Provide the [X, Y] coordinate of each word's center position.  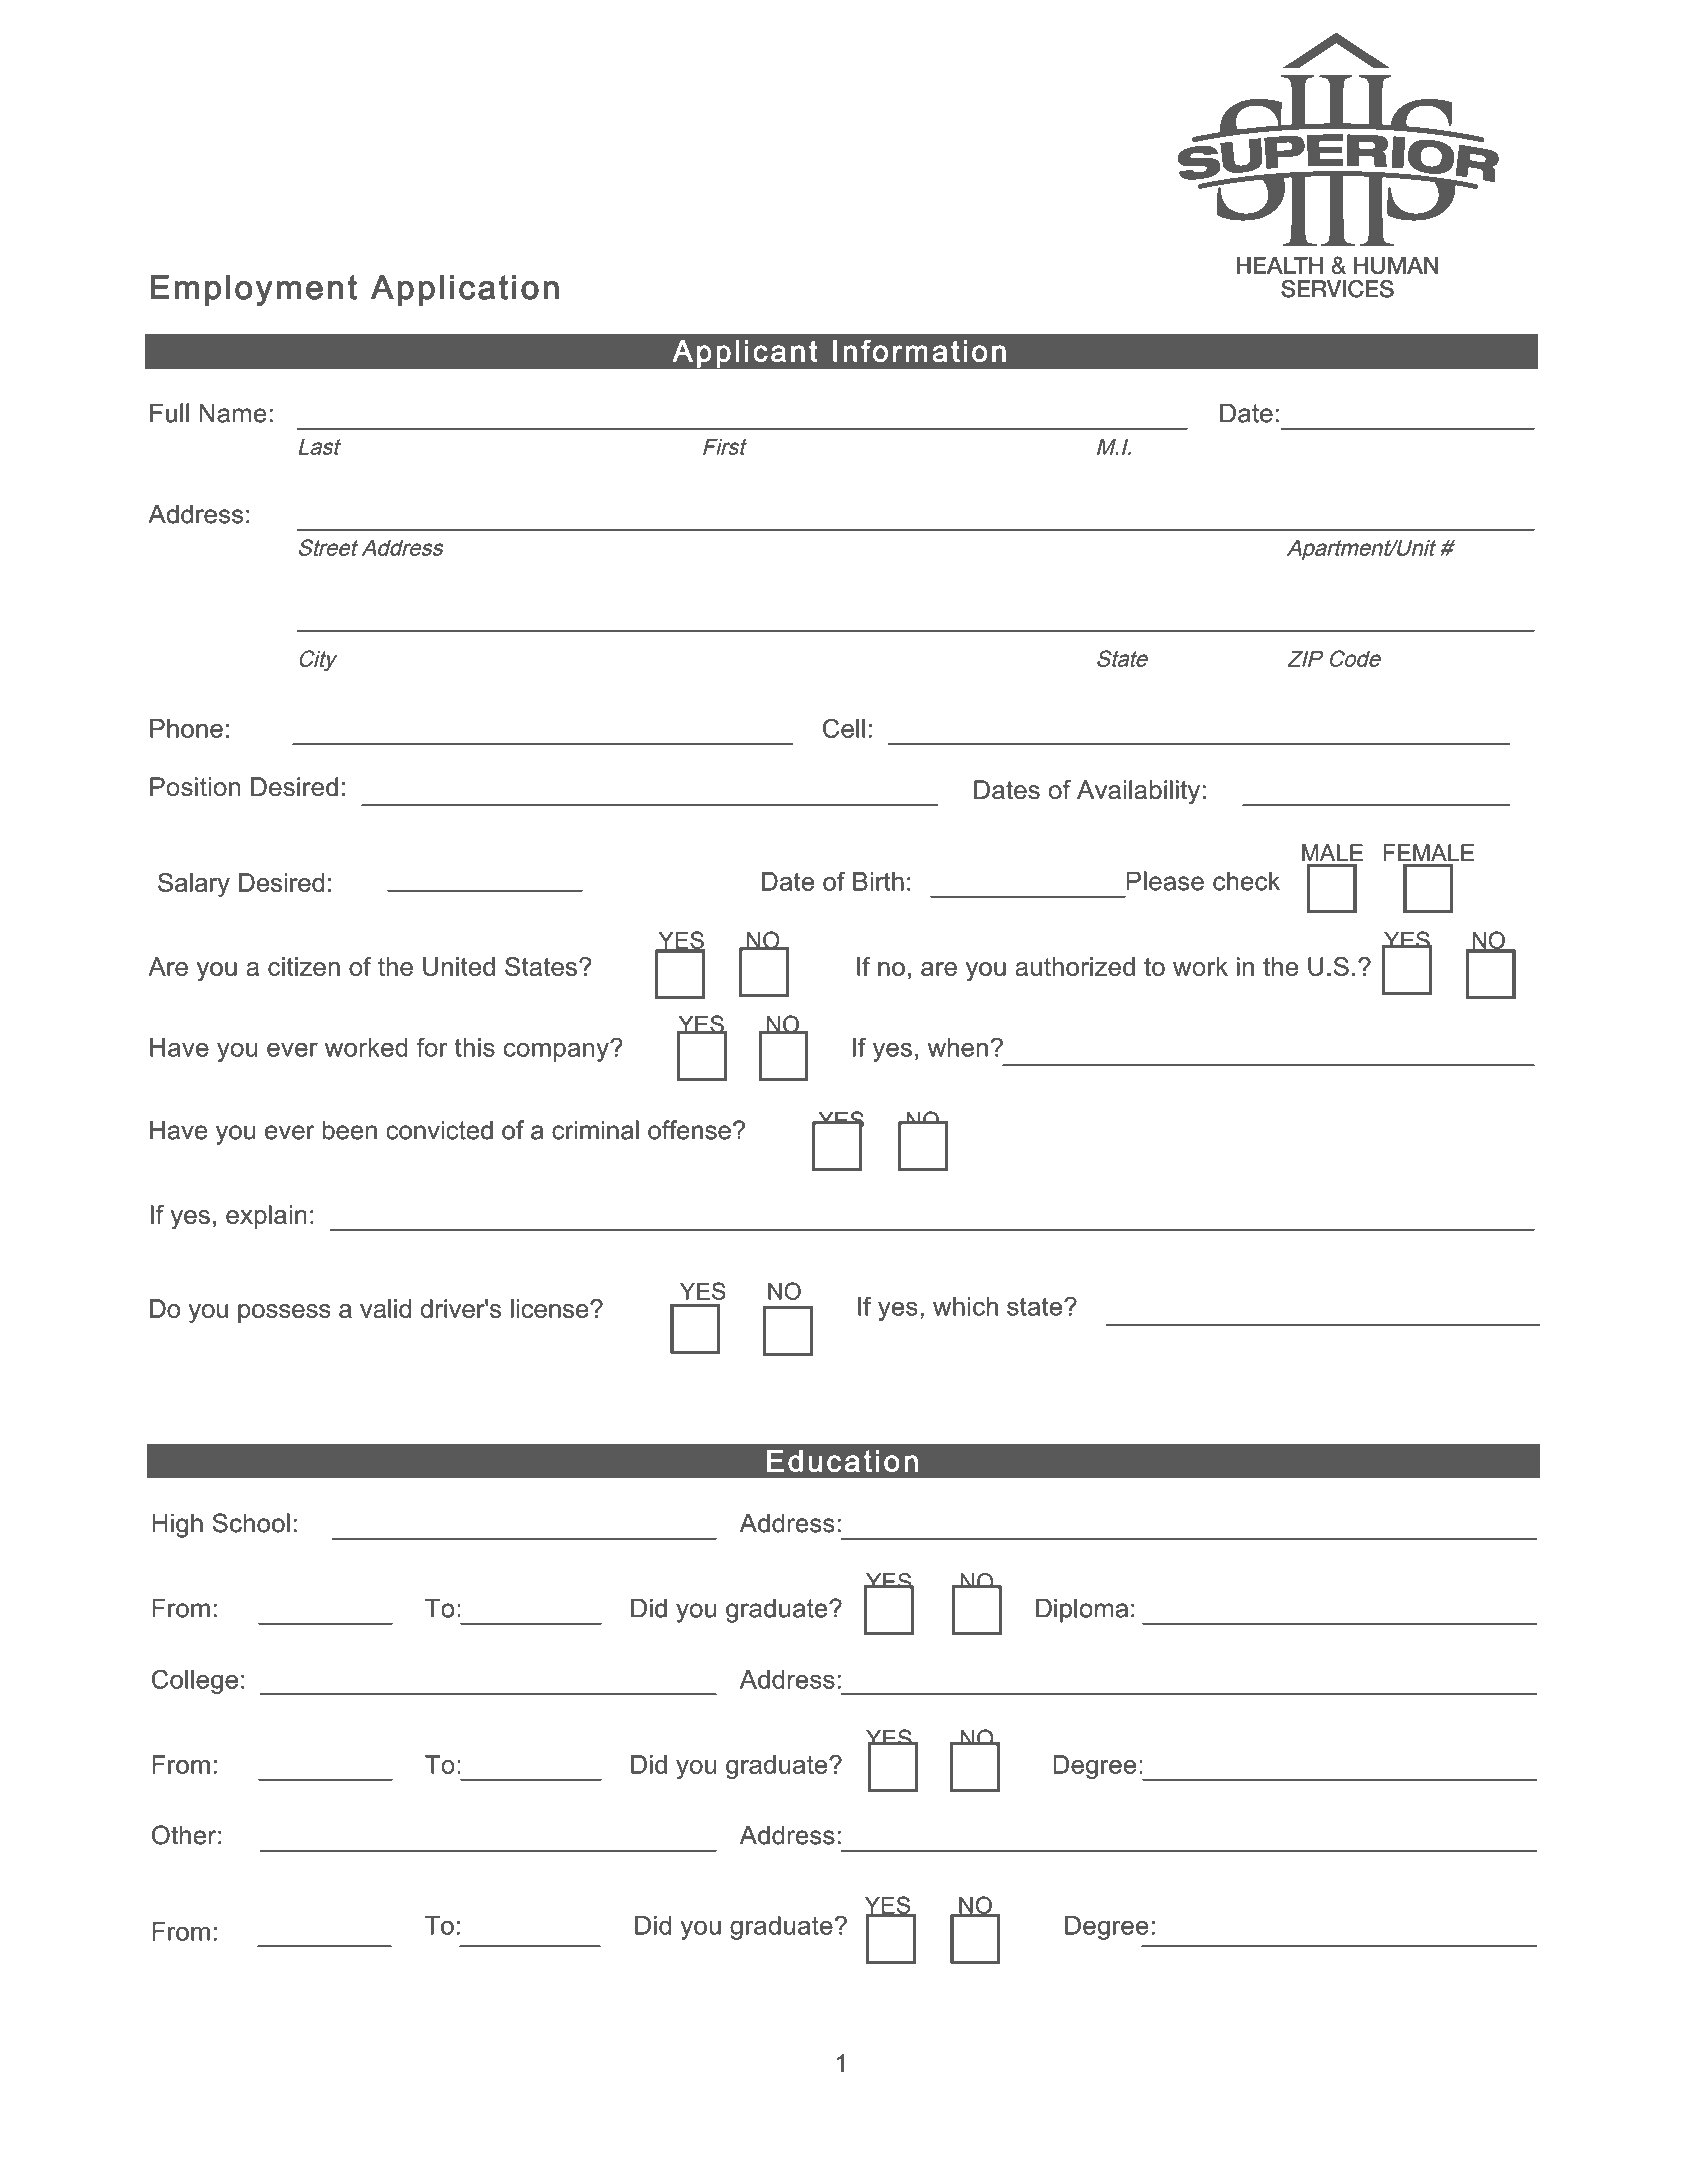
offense [689, 1130]
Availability [1138, 792]
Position [195, 786]
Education [842, 1461]
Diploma [1082, 1611]
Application [465, 290]
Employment [253, 290]
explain [266, 1217]
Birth [878, 881]
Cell [844, 728]
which [965, 1306]
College [195, 1681]
